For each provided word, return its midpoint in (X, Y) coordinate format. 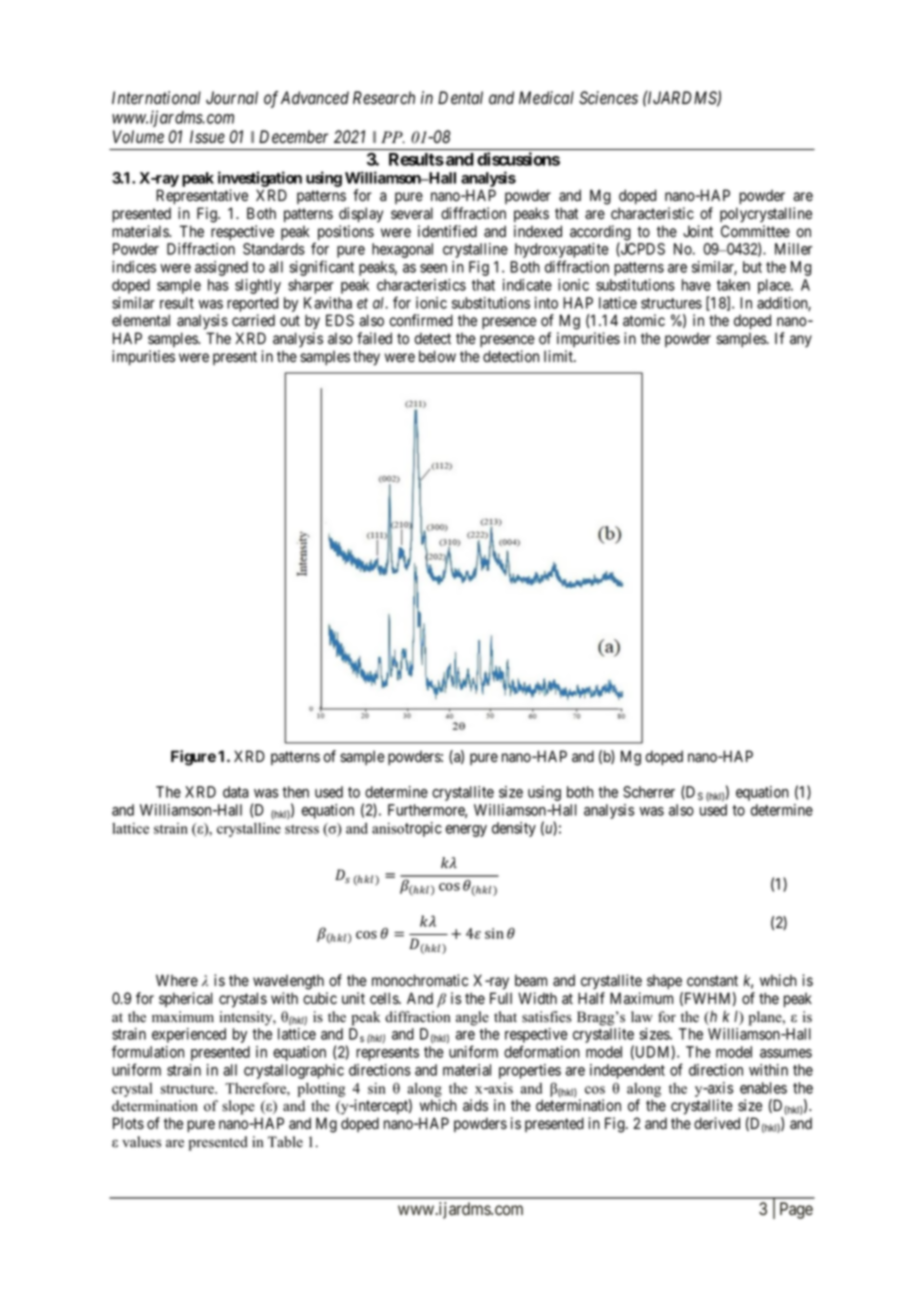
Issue (207, 137)
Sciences (608, 98)
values (141, 1142)
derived (717, 1123)
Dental (460, 98)
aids (475, 1105)
